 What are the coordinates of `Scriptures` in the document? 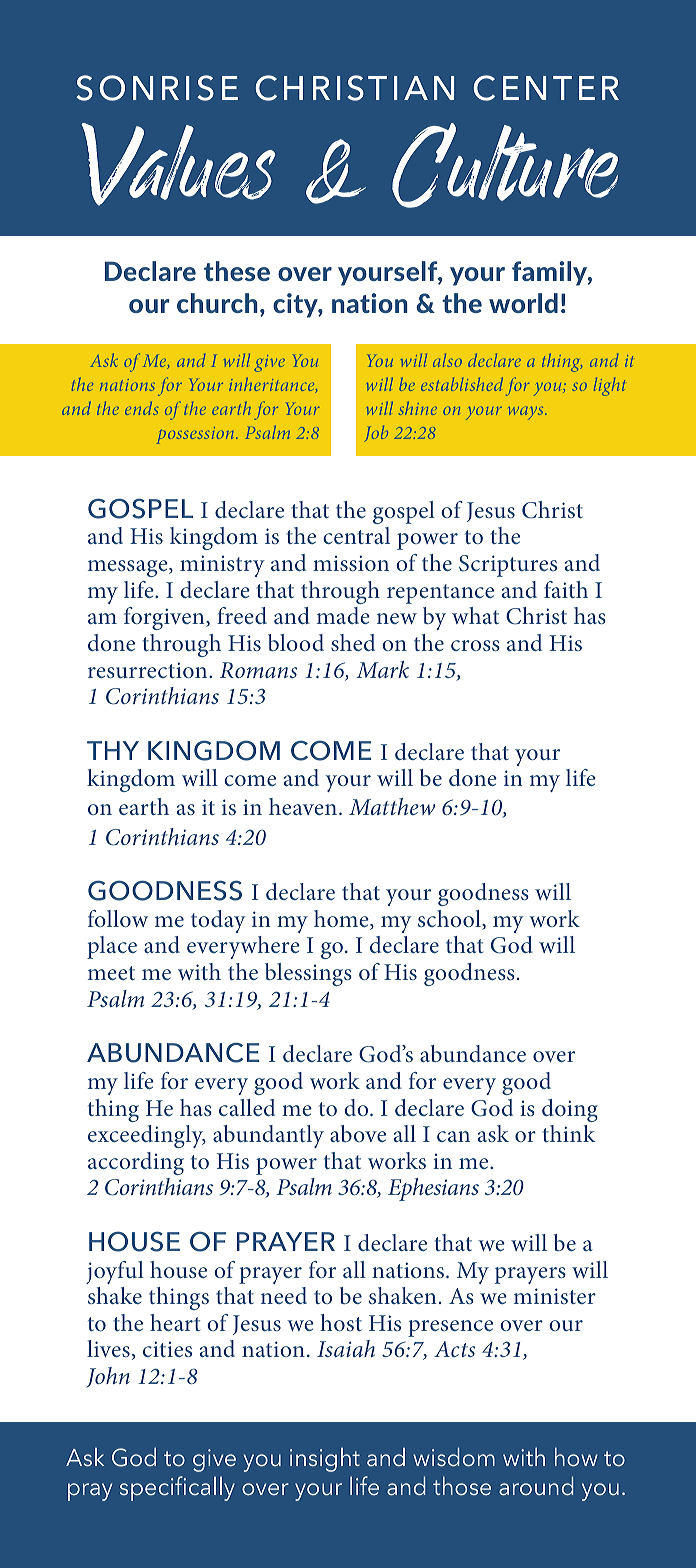 It's located at (508, 566).
